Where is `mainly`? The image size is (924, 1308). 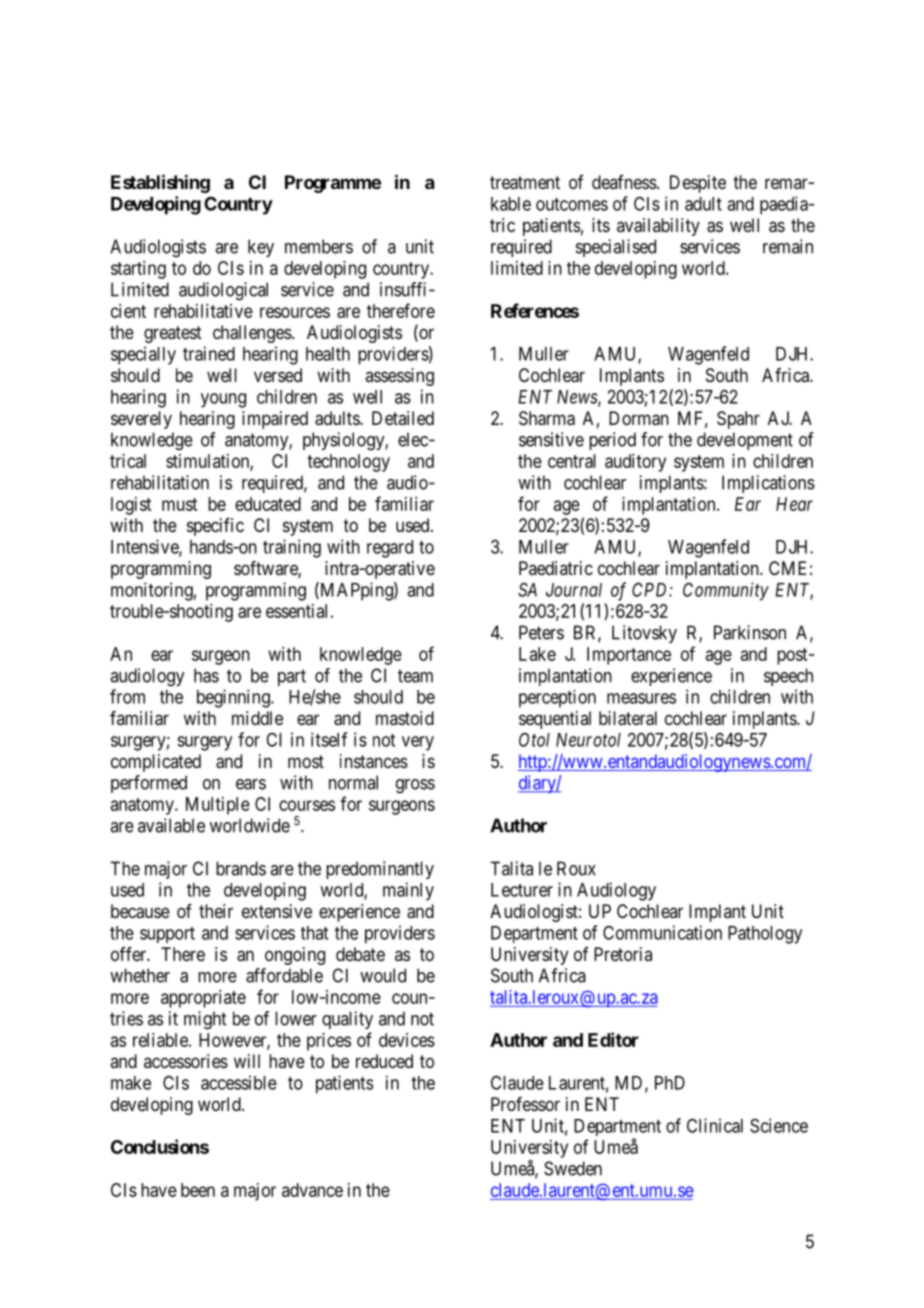
mainly is located at coordinates (408, 891).
